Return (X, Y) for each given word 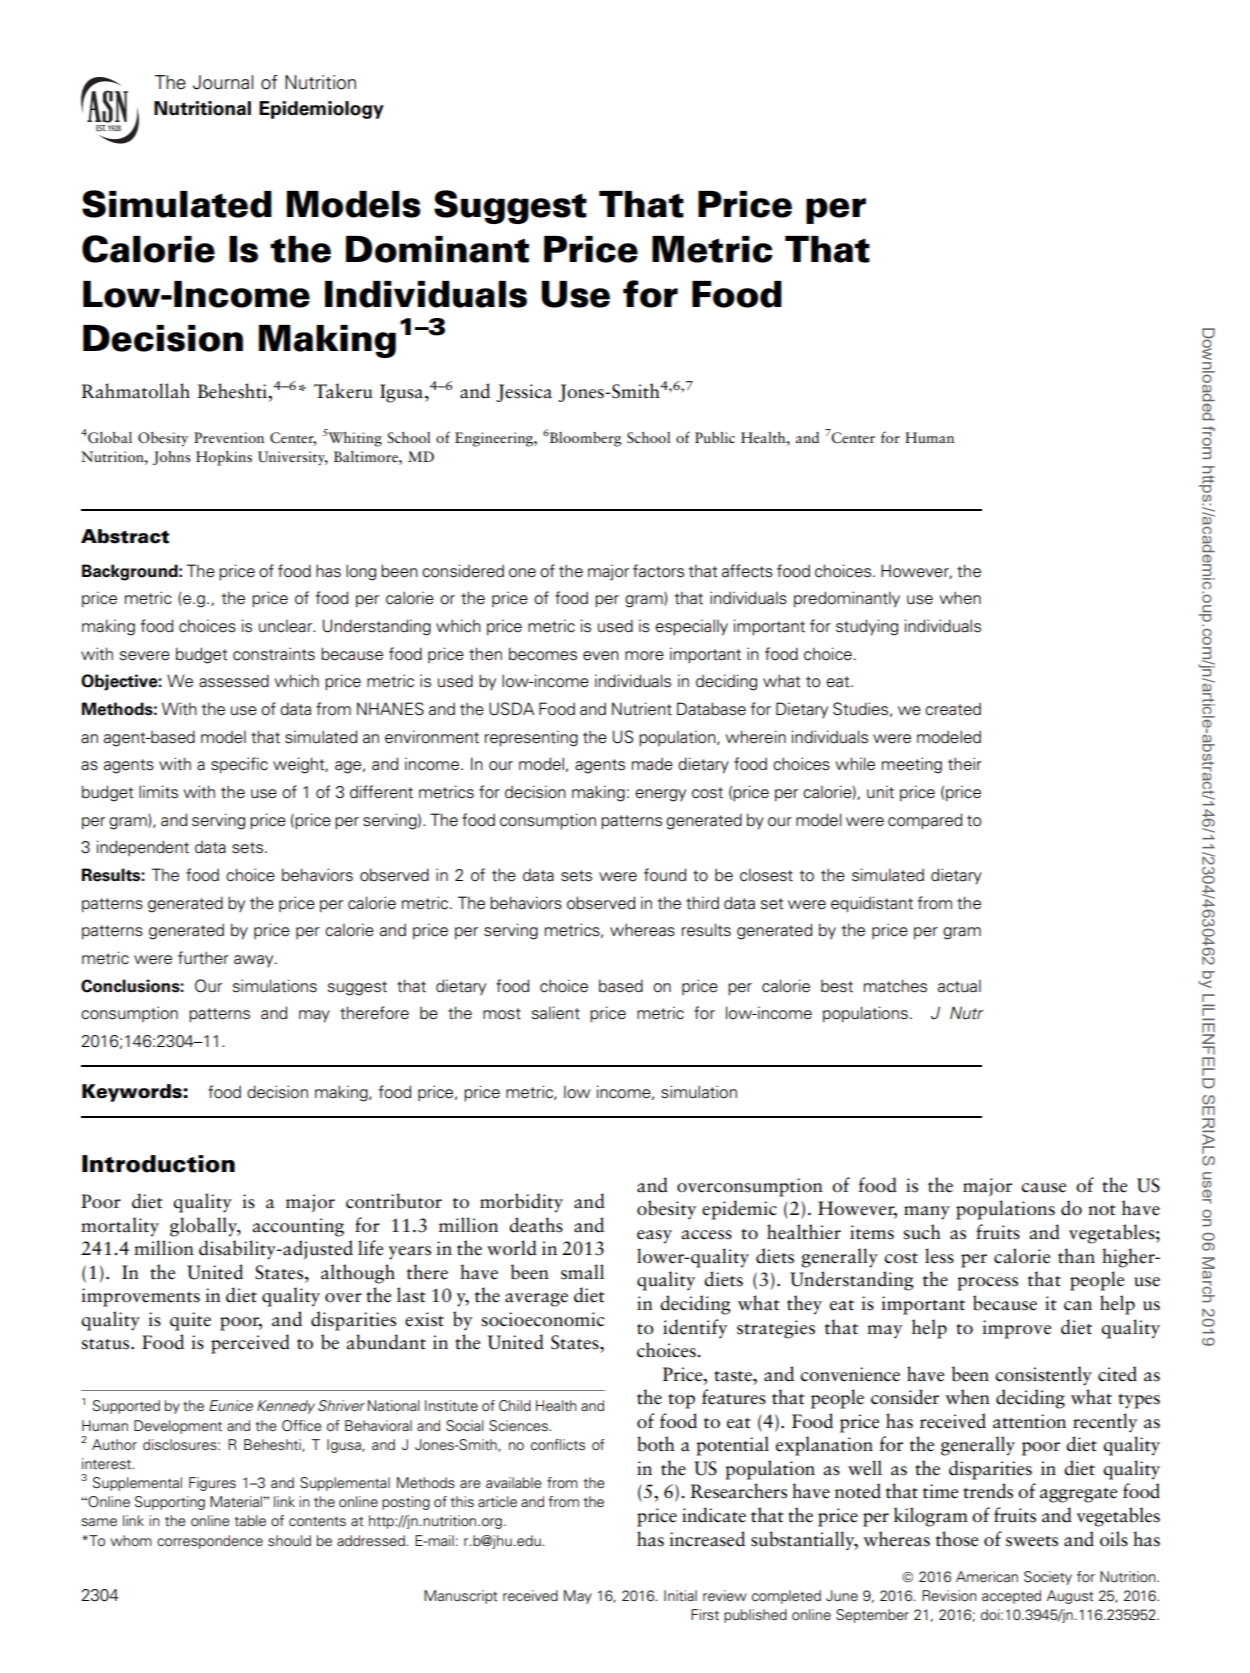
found (665, 875)
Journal (223, 82)
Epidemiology (321, 110)
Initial (680, 1595)
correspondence (210, 1542)
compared (925, 821)
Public (715, 437)
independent (143, 848)
